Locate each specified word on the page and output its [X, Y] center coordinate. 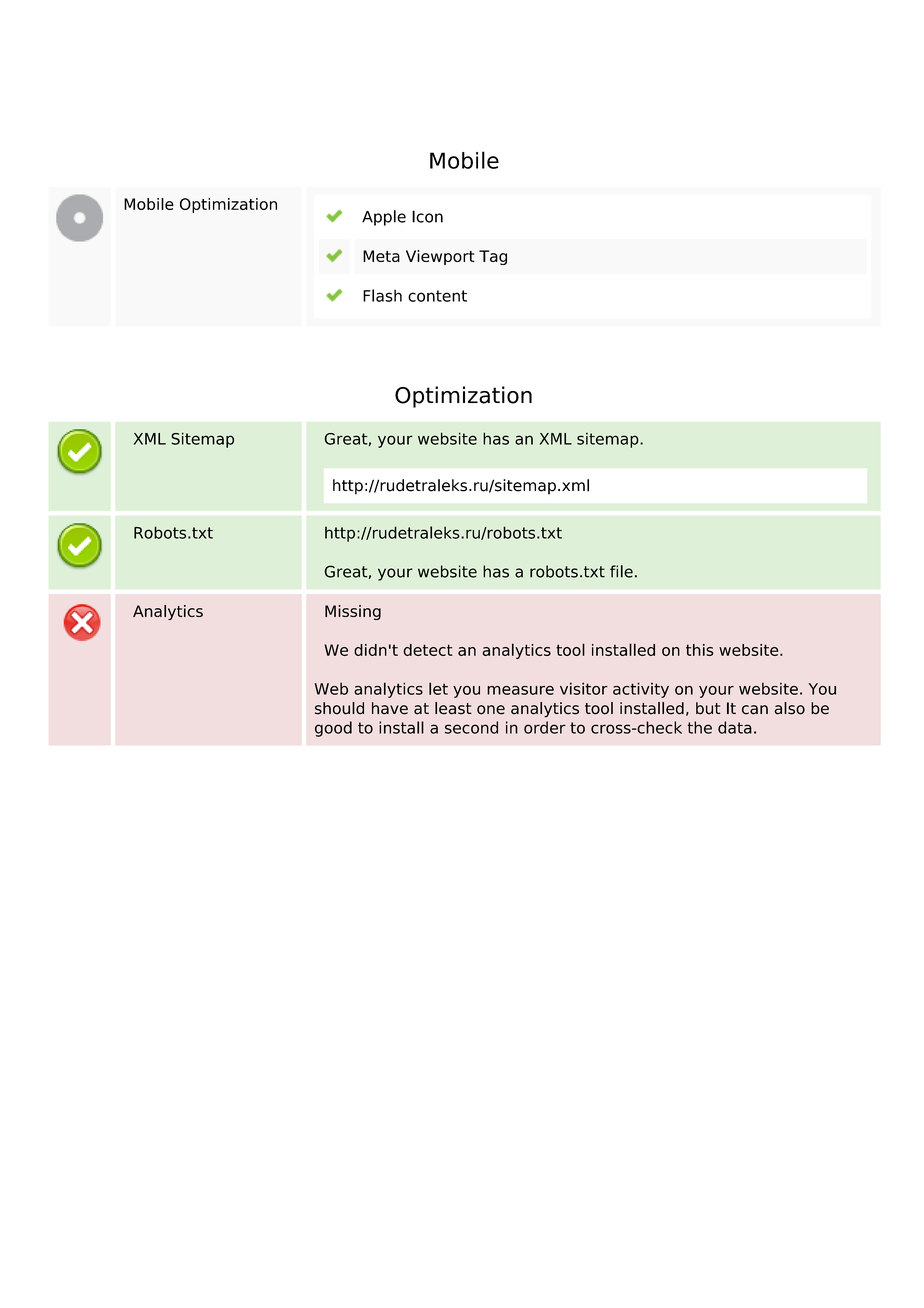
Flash [382, 295]
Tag [493, 257]
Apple [384, 218]
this [700, 650]
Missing [353, 612]
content [437, 296]
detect [427, 650]
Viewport [440, 257]
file [621, 571]
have [390, 708]
